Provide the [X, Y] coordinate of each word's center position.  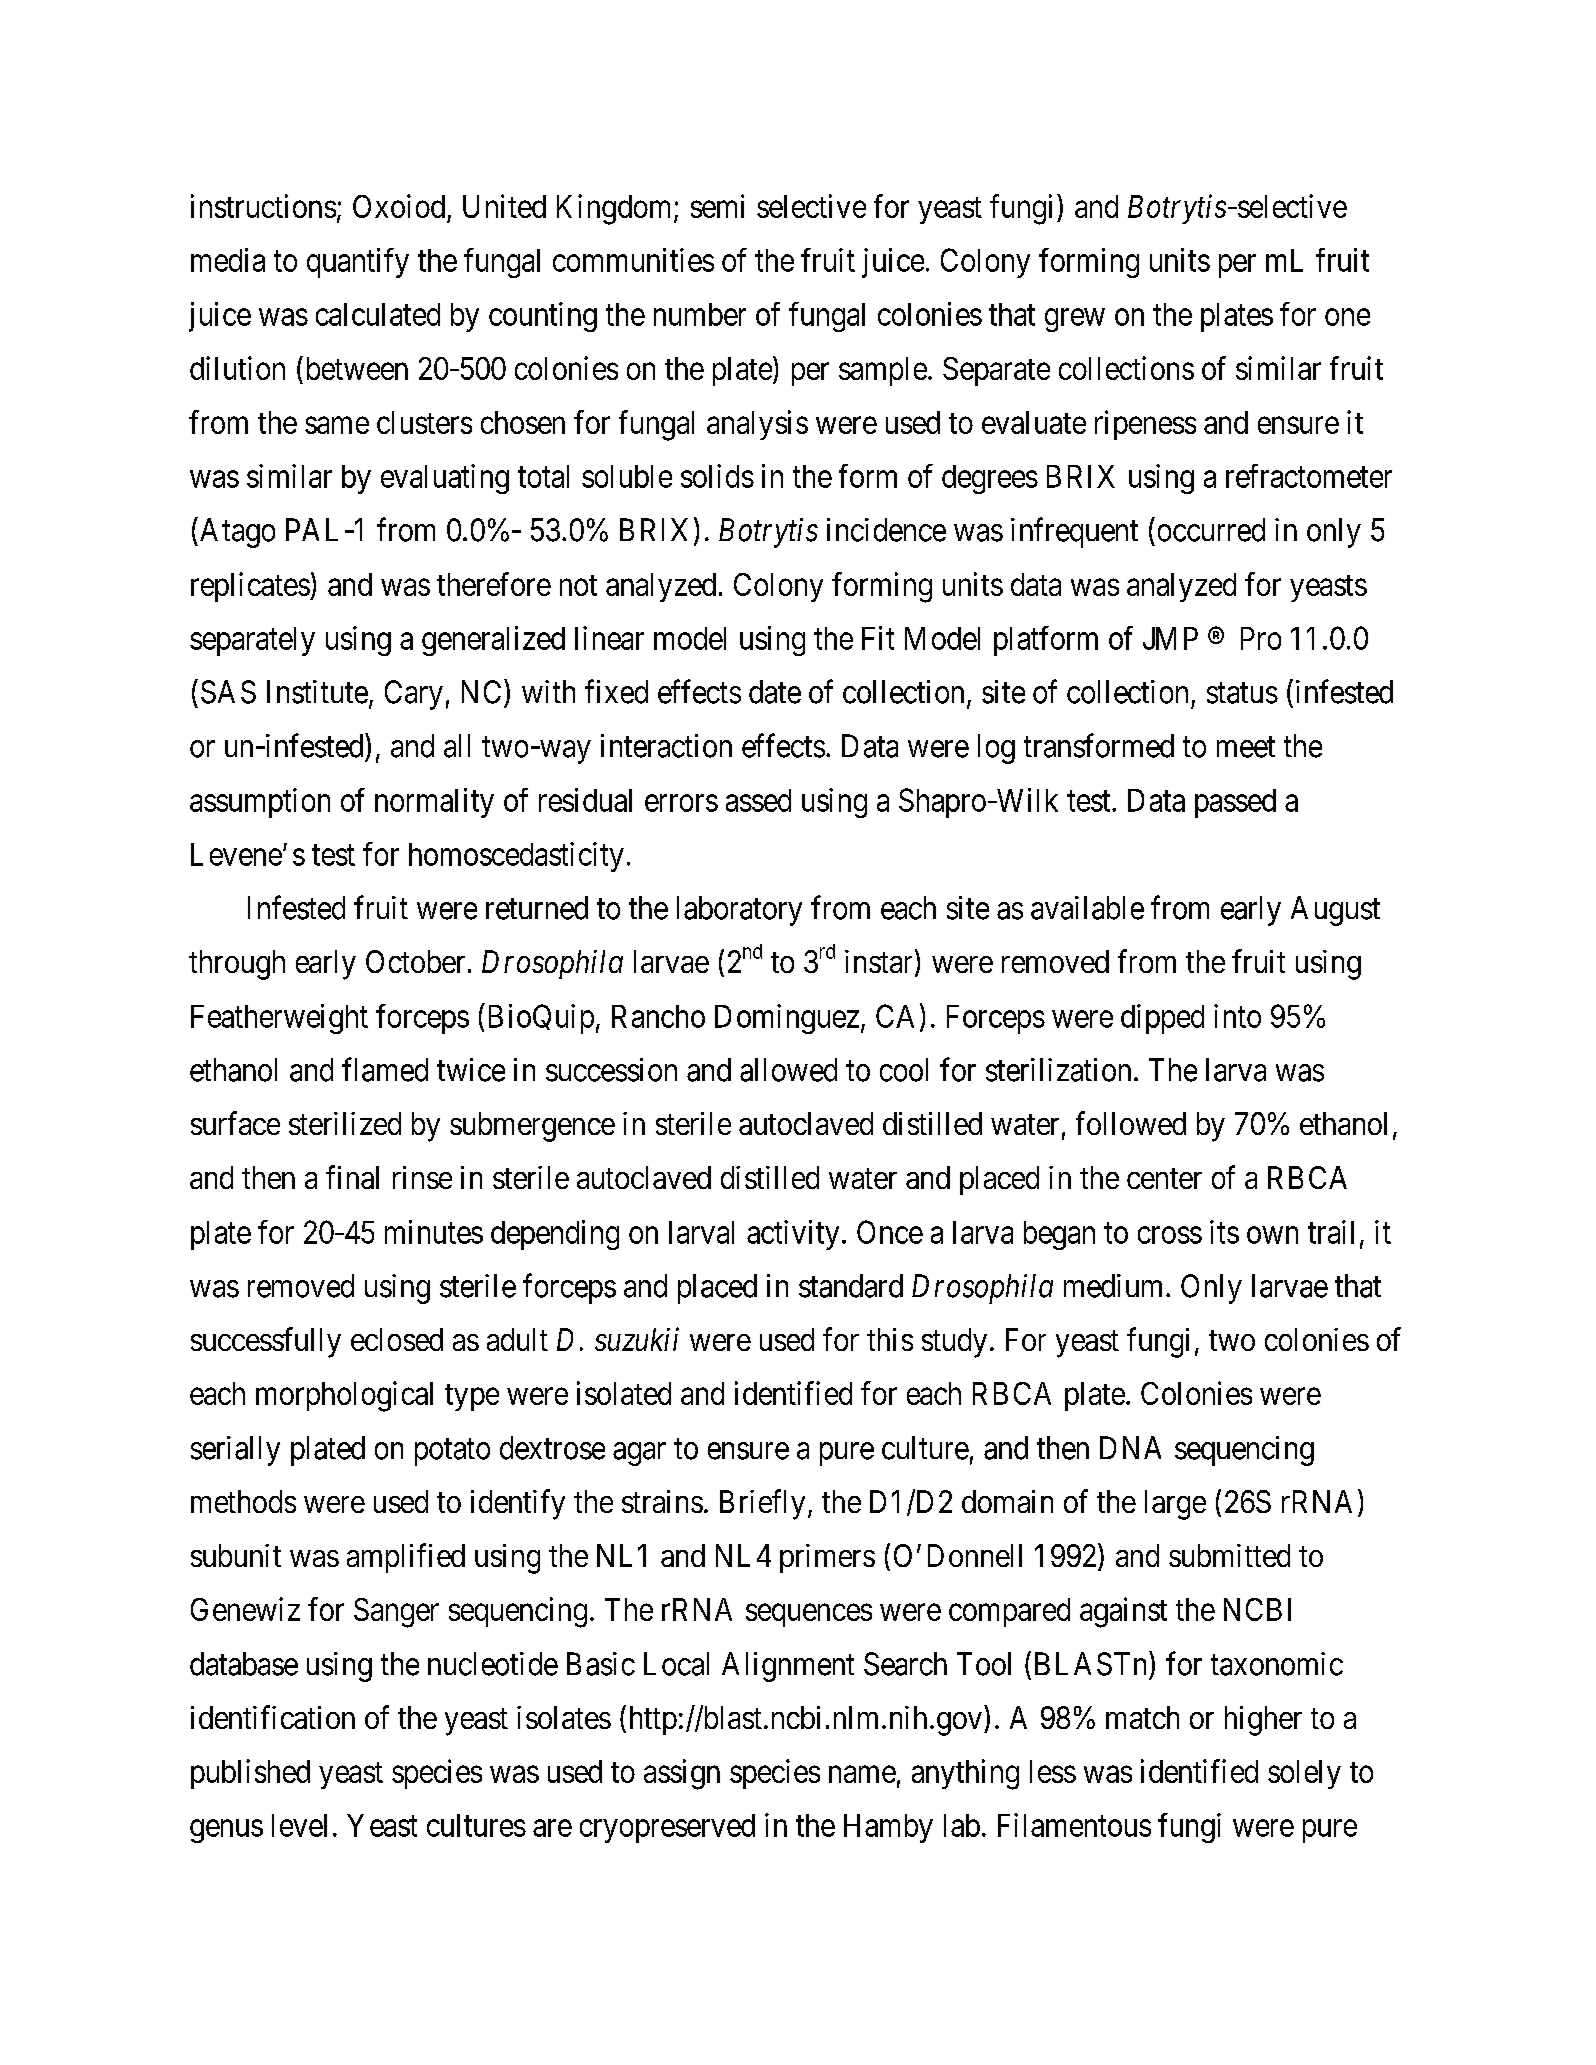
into [1237, 1016]
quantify [358, 263]
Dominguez [787, 1019]
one [1347, 317]
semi [717, 206]
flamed [385, 1069]
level [299, 1825]
